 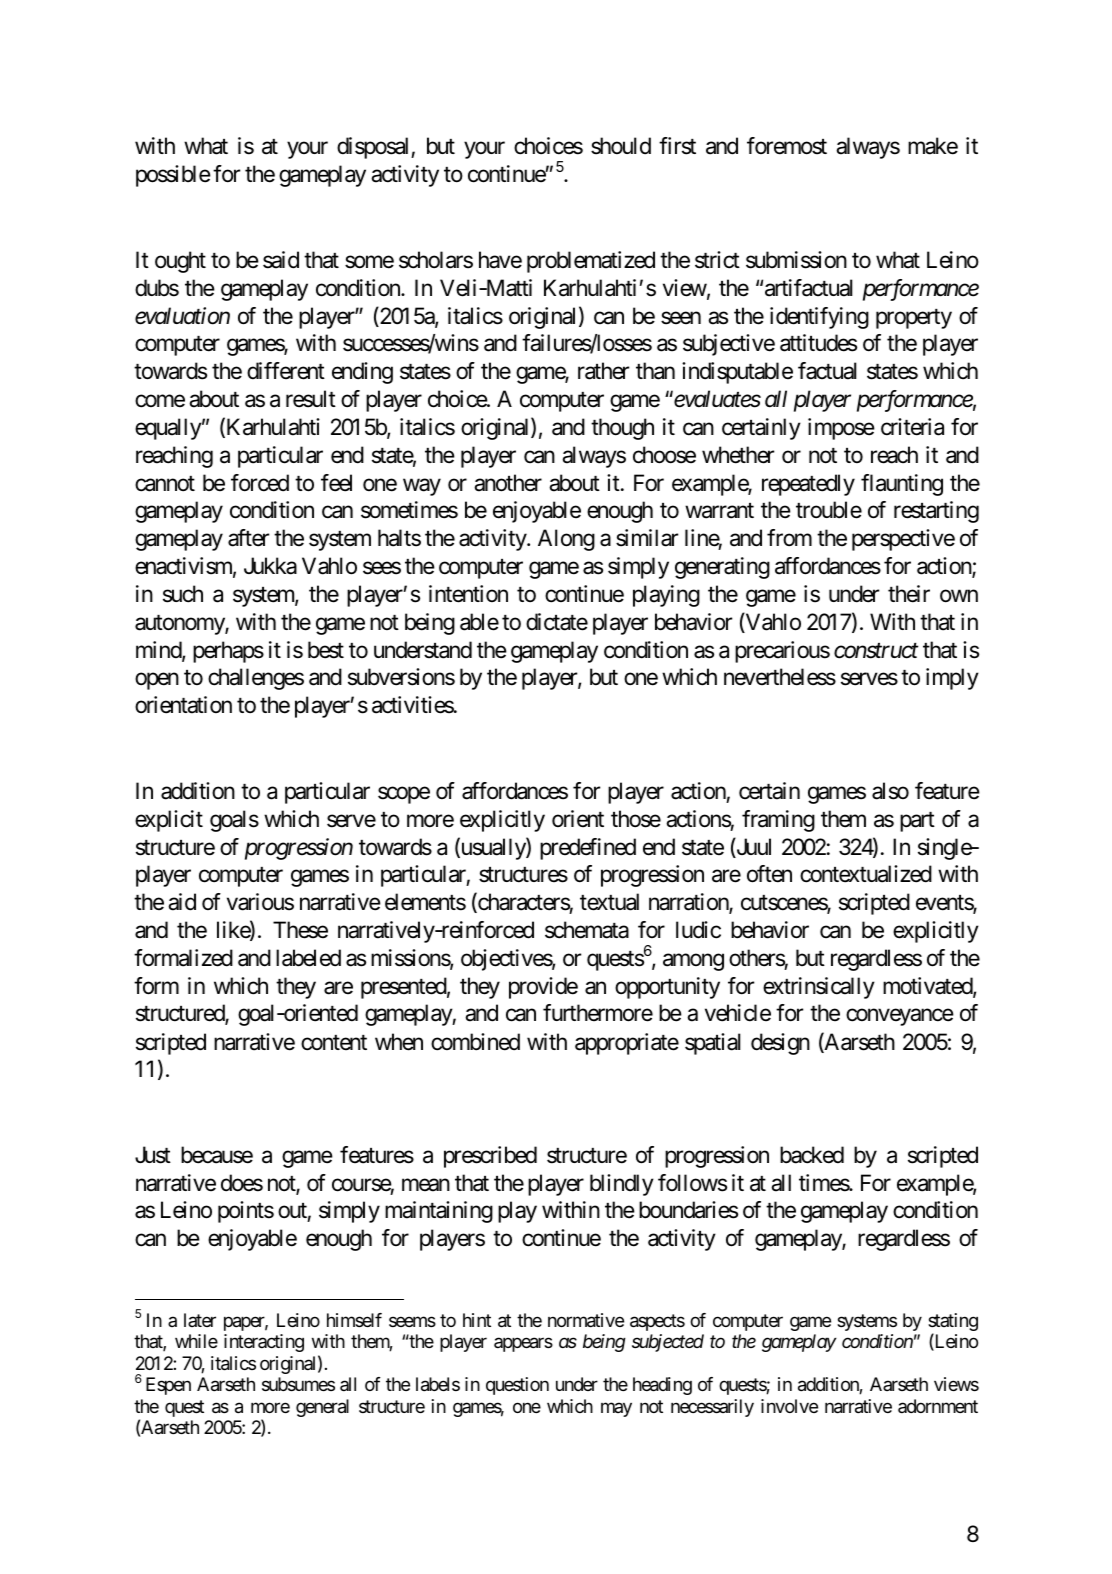 I want to click on should, so click(x=621, y=146).
